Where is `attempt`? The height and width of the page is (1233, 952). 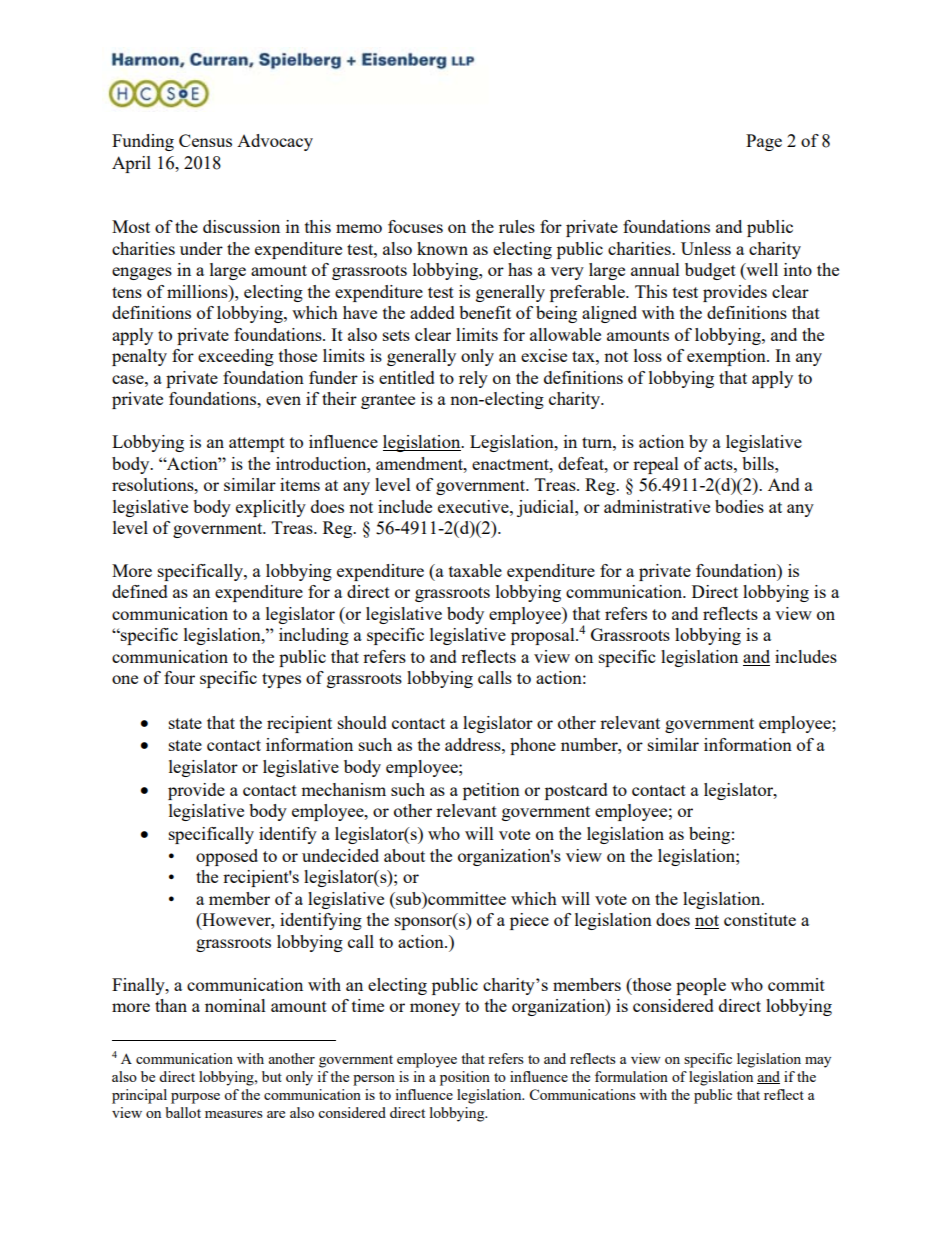
attempt is located at coordinates (257, 444).
